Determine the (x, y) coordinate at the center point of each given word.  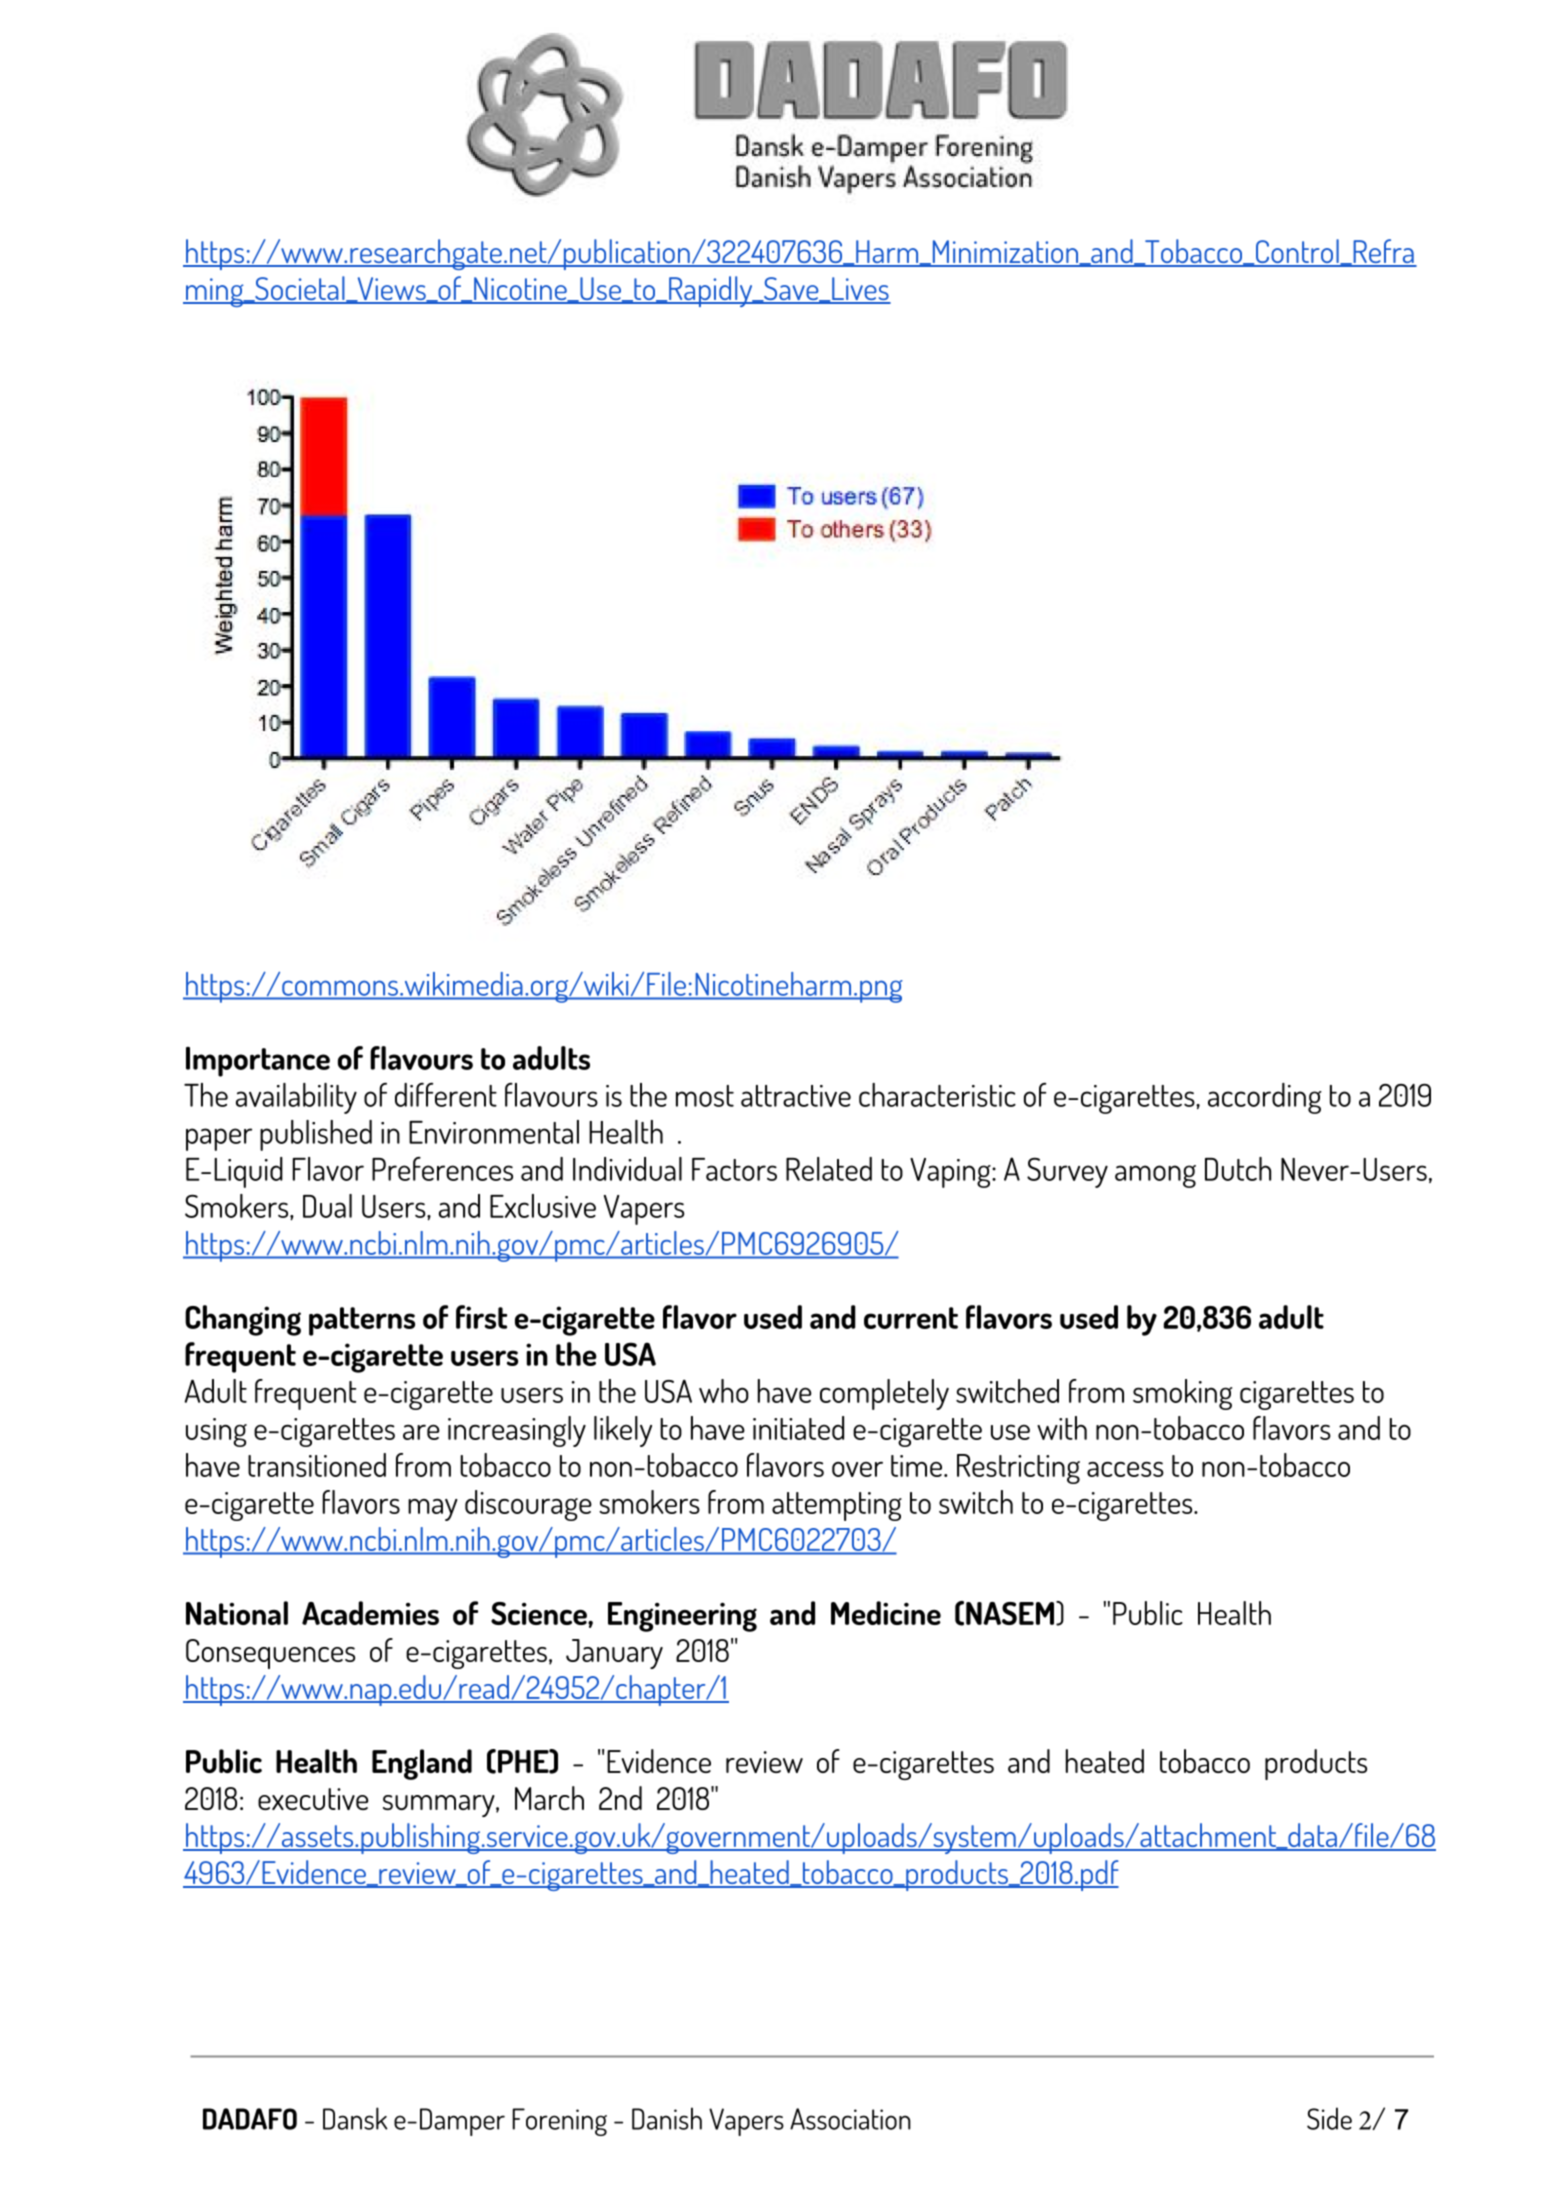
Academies (370, 1613)
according (1265, 1098)
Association (850, 2119)
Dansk (355, 2118)
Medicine (886, 1613)
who (724, 1391)
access (1125, 1469)
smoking (1182, 1394)
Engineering (682, 1617)
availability (296, 1098)
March (549, 1798)
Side (1329, 2118)
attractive (796, 1096)
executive (313, 1799)
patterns (362, 1321)
